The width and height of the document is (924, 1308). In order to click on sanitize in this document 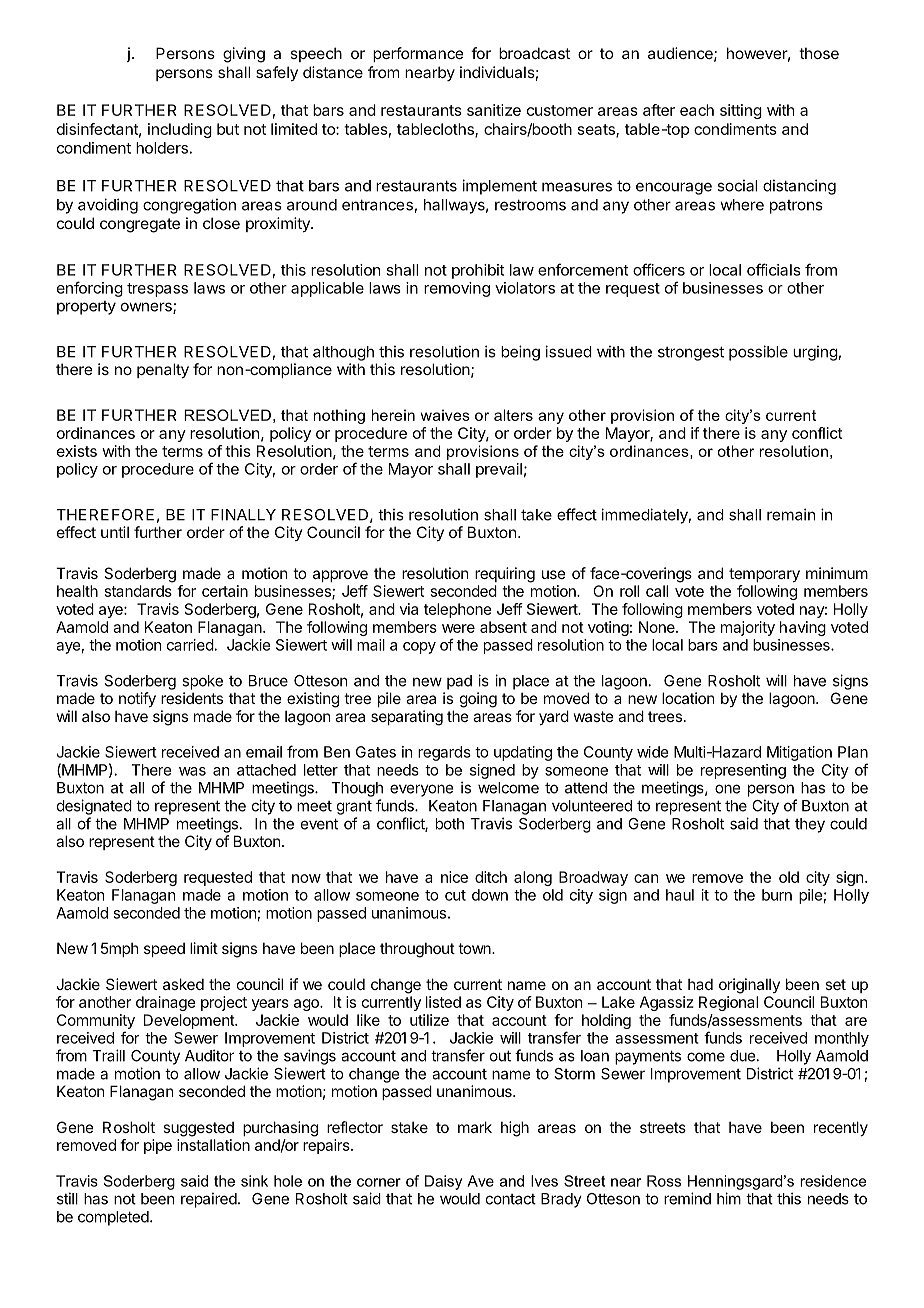, I will do `click(494, 110)`.
